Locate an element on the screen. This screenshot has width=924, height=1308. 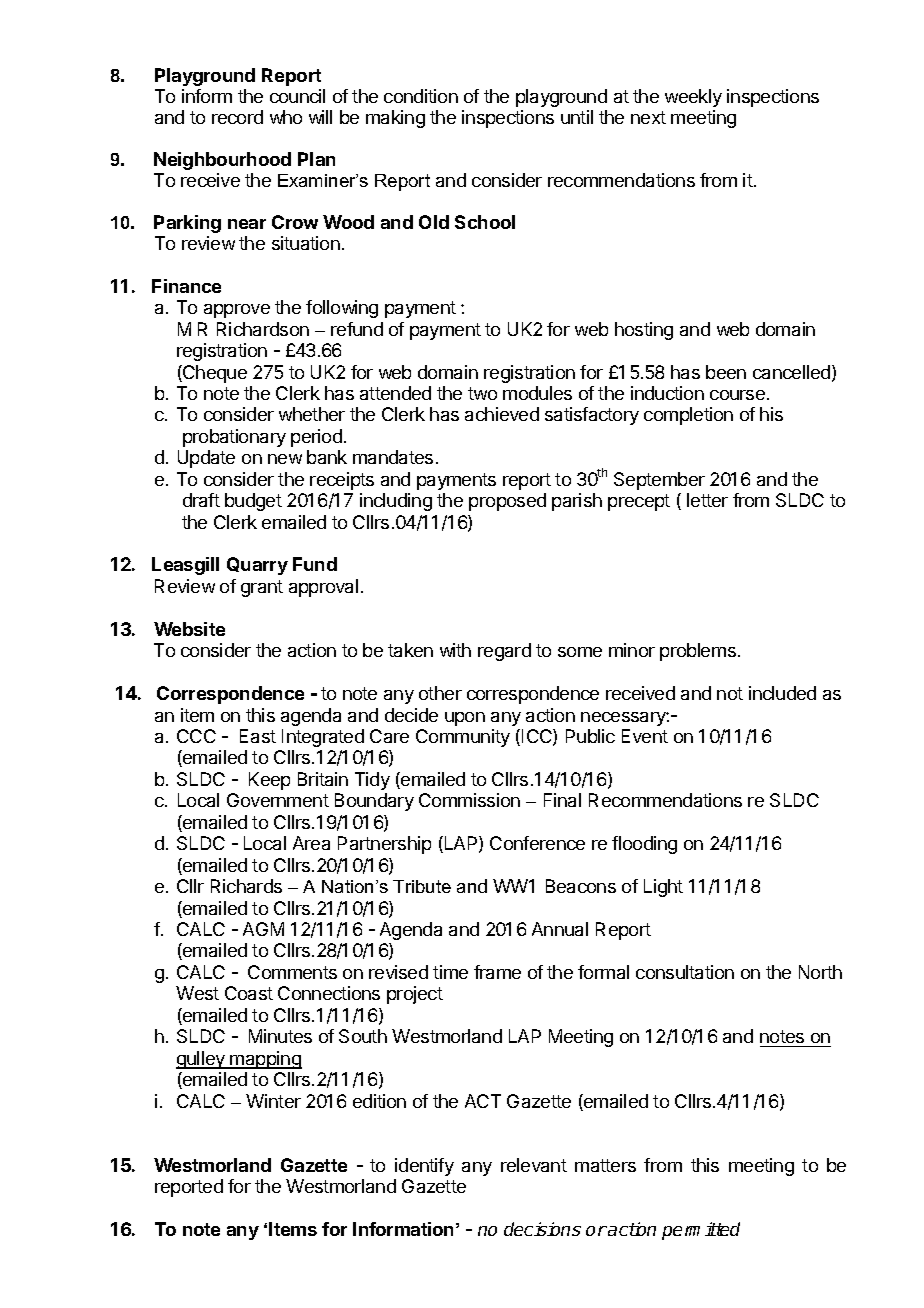
until is located at coordinates (577, 117).
